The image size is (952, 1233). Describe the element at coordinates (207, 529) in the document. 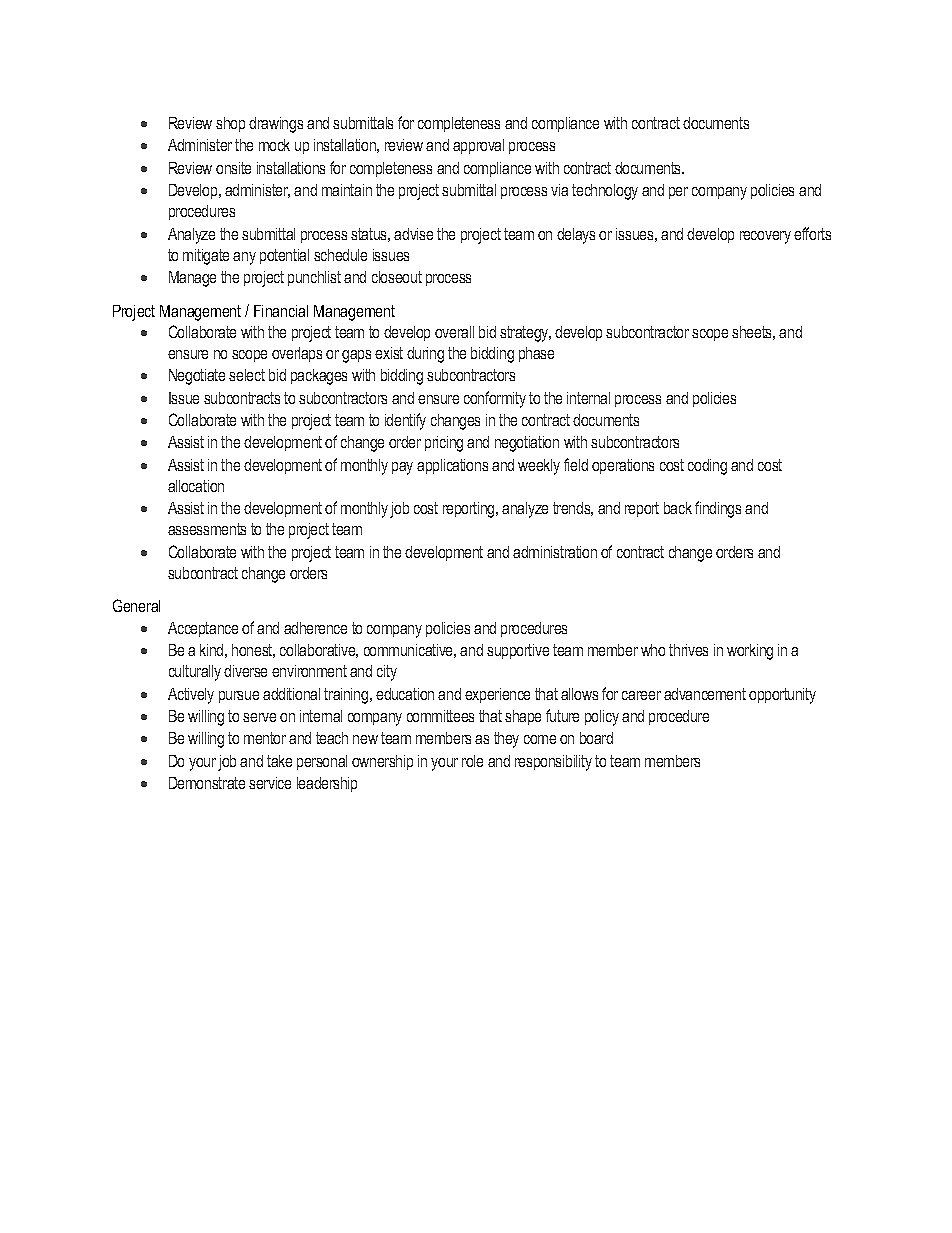

I see `assessments` at that location.
